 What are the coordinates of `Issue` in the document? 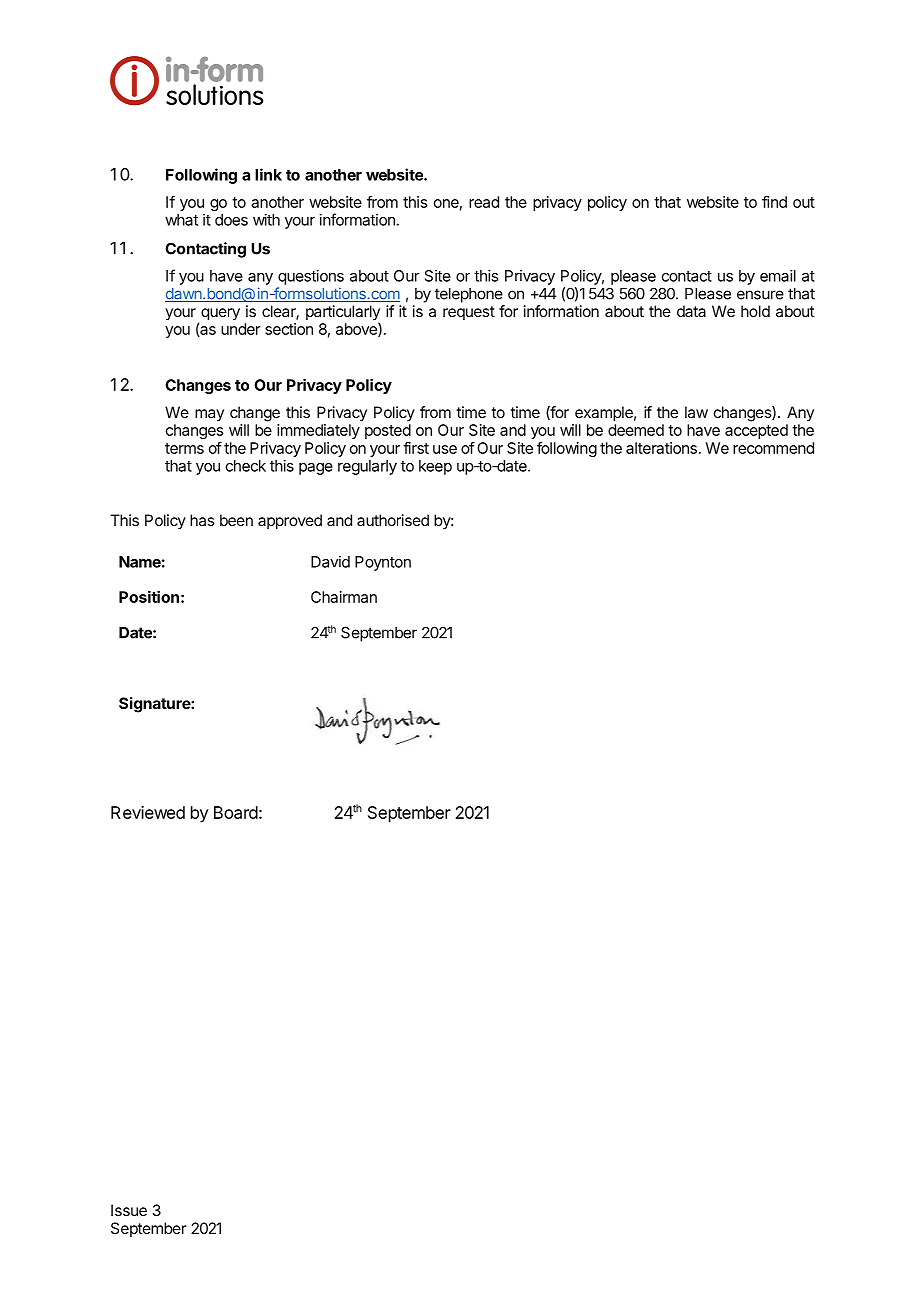 It's located at (129, 1210).
